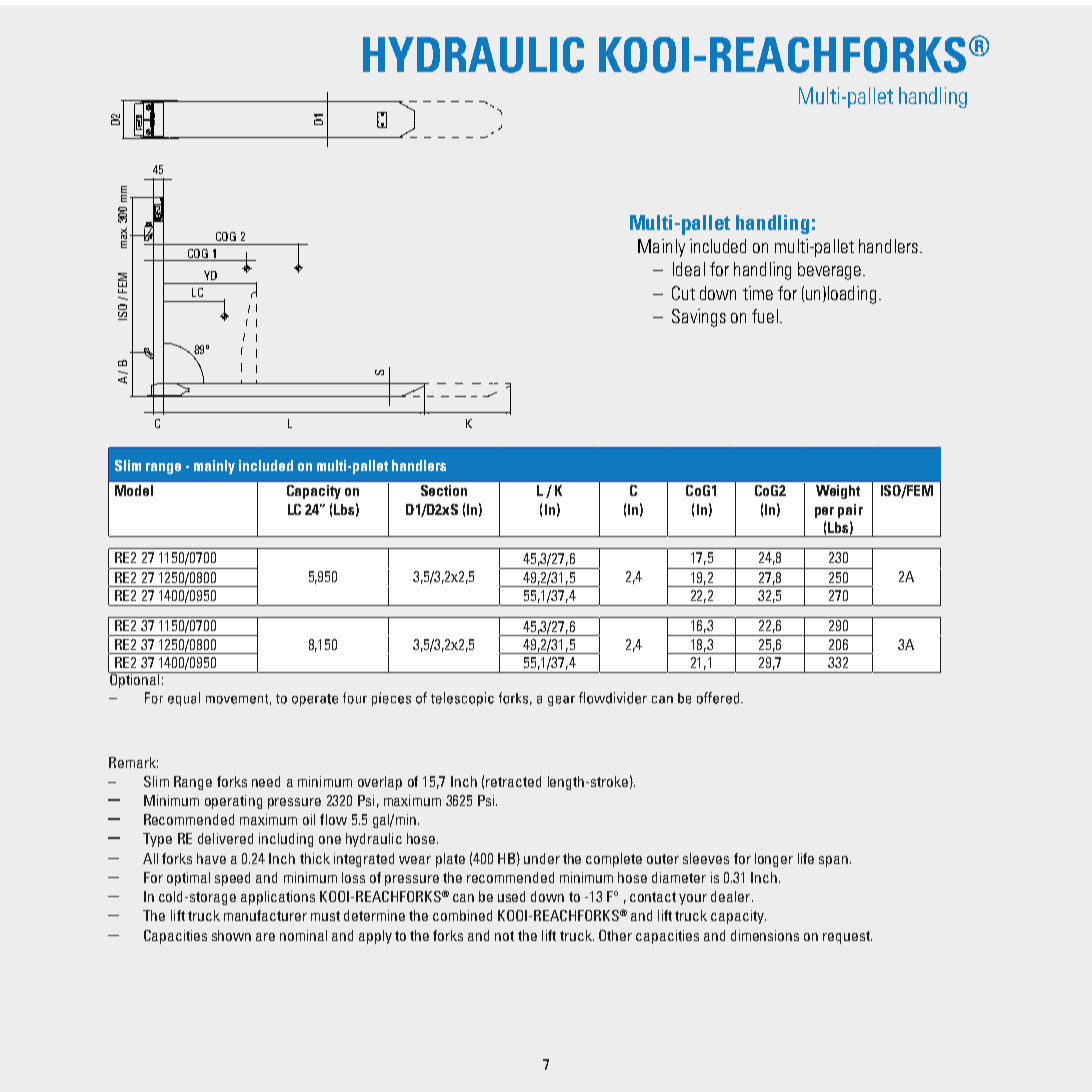  Describe the element at coordinates (462, 915) in the screenshot. I see `combined` at that location.
